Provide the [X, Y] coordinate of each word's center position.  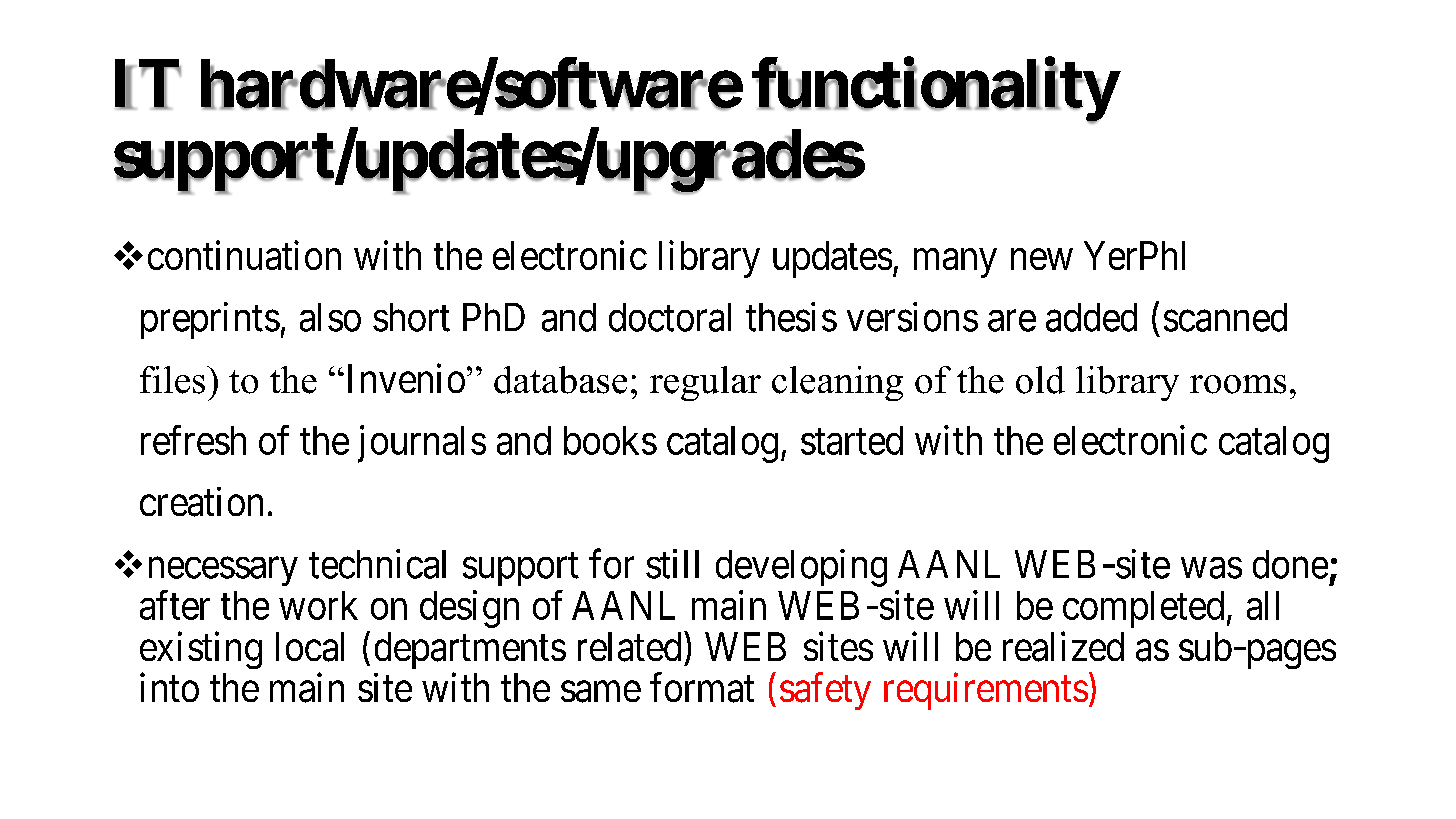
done [1290, 564]
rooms [1238, 384]
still [672, 564]
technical [377, 564]
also [330, 317]
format [702, 688]
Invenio [404, 378]
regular [705, 383]
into [169, 687]
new [1042, 259]
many [955, 263]
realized [1063, 647]
